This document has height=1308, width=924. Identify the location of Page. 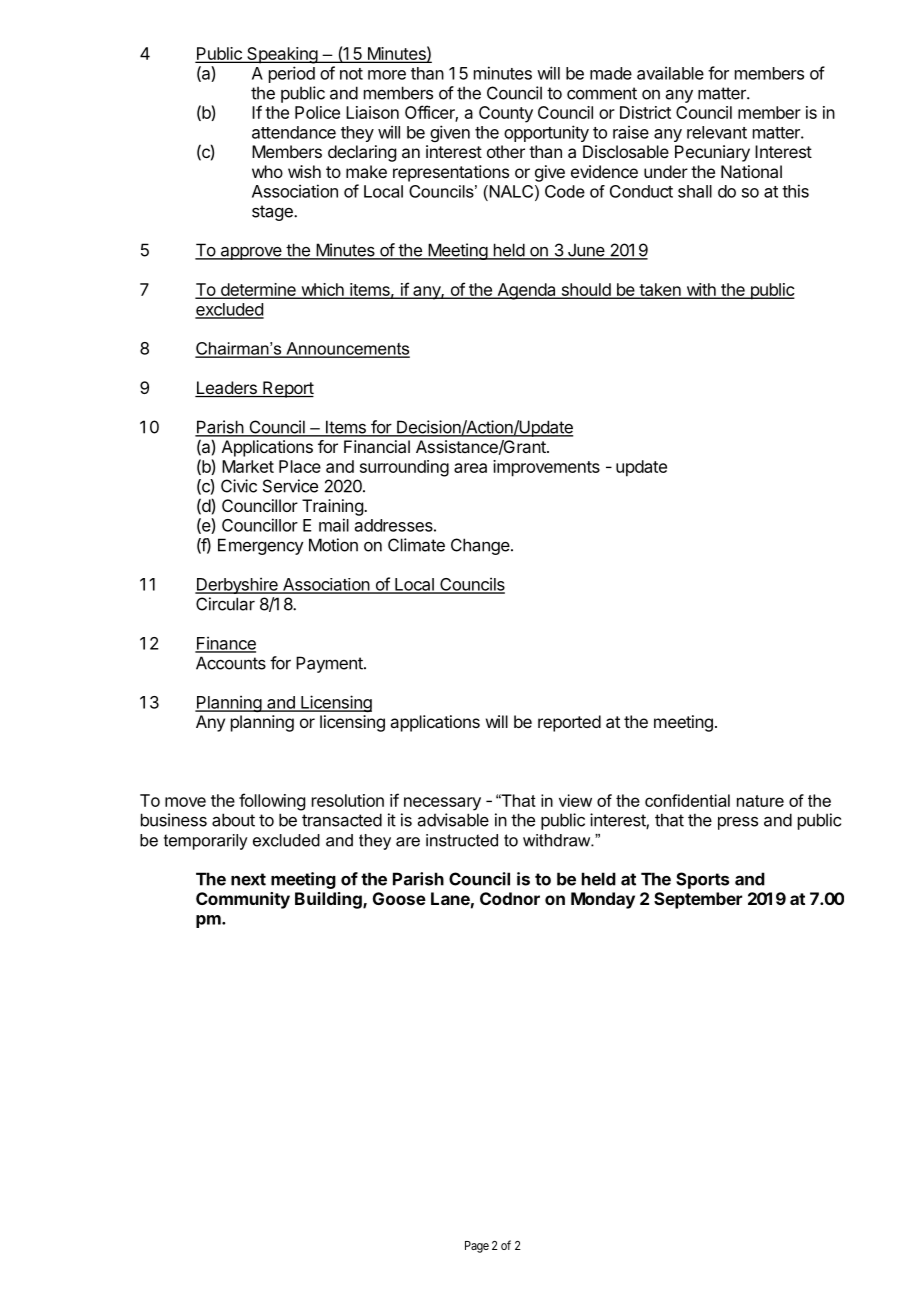
(477, 1247).
